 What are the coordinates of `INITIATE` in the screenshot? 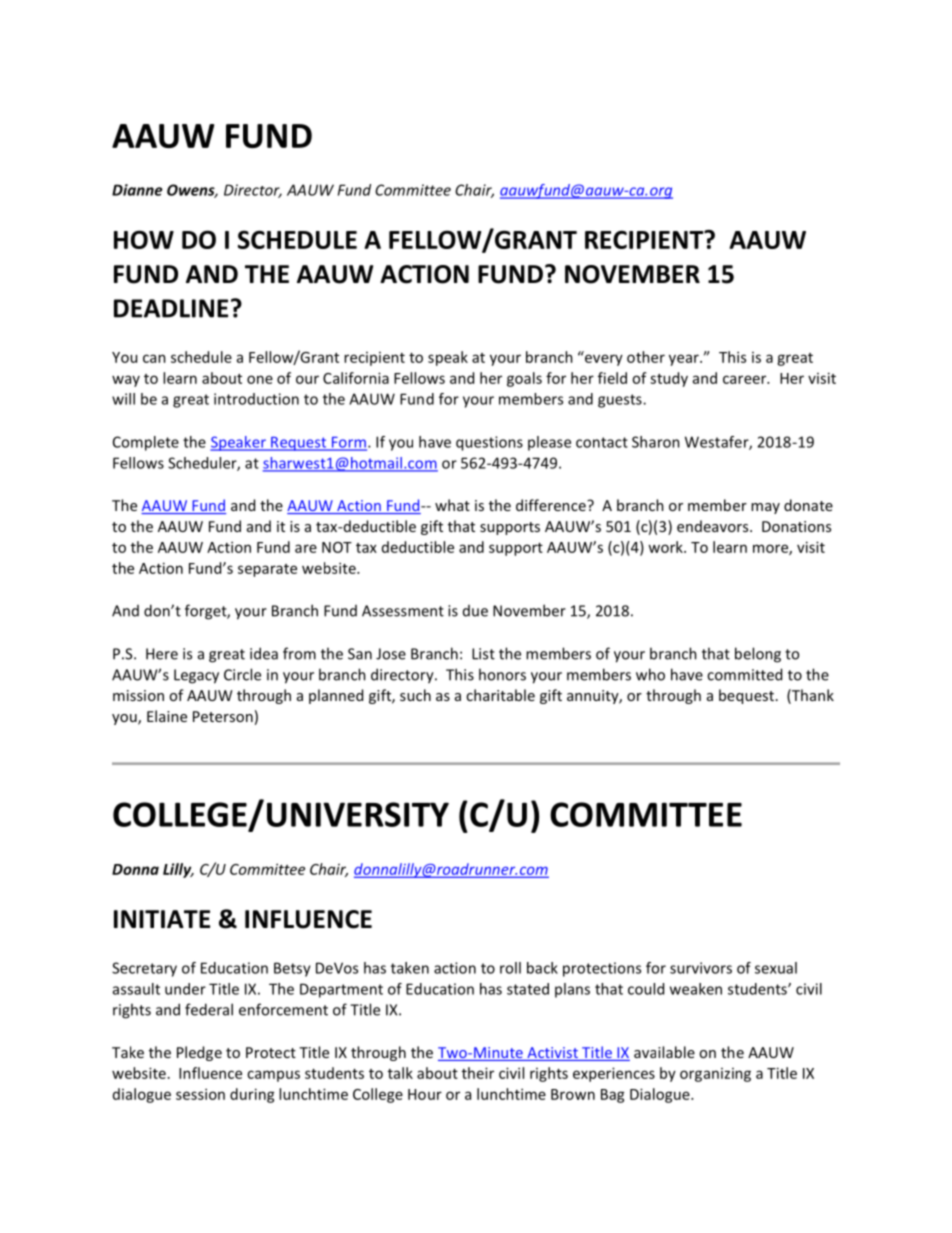 It's located at (162, 919).
